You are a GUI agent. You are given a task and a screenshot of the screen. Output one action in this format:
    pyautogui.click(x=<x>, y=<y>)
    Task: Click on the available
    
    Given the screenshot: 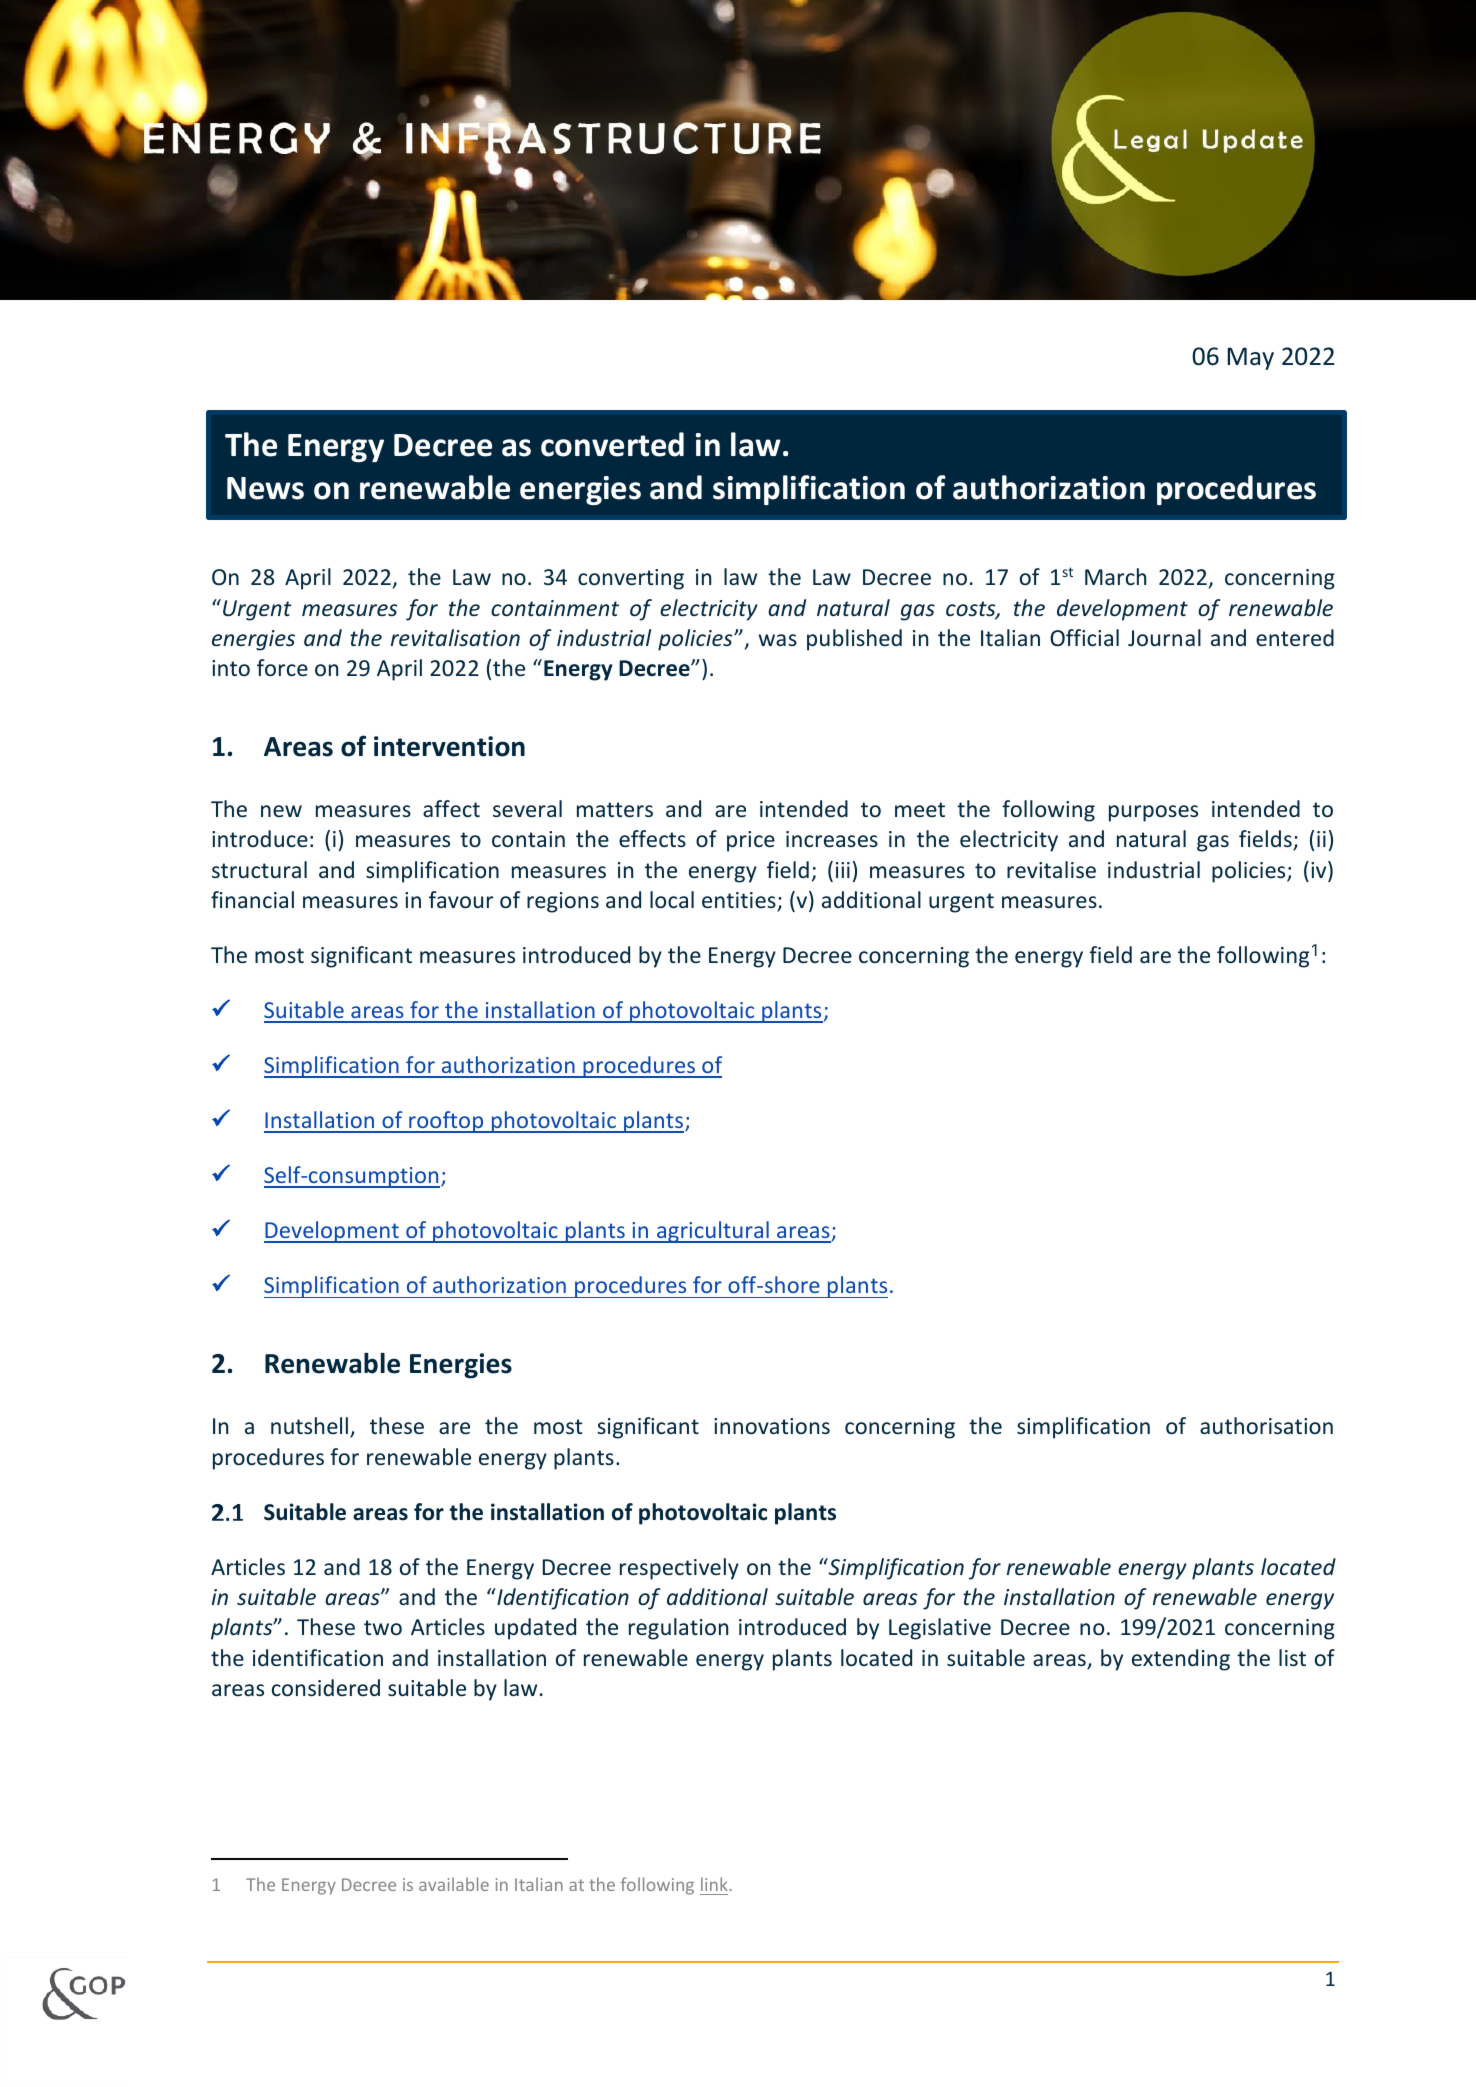 What is the action you would take?
    pyautogui.click(x=454, y=1884)
